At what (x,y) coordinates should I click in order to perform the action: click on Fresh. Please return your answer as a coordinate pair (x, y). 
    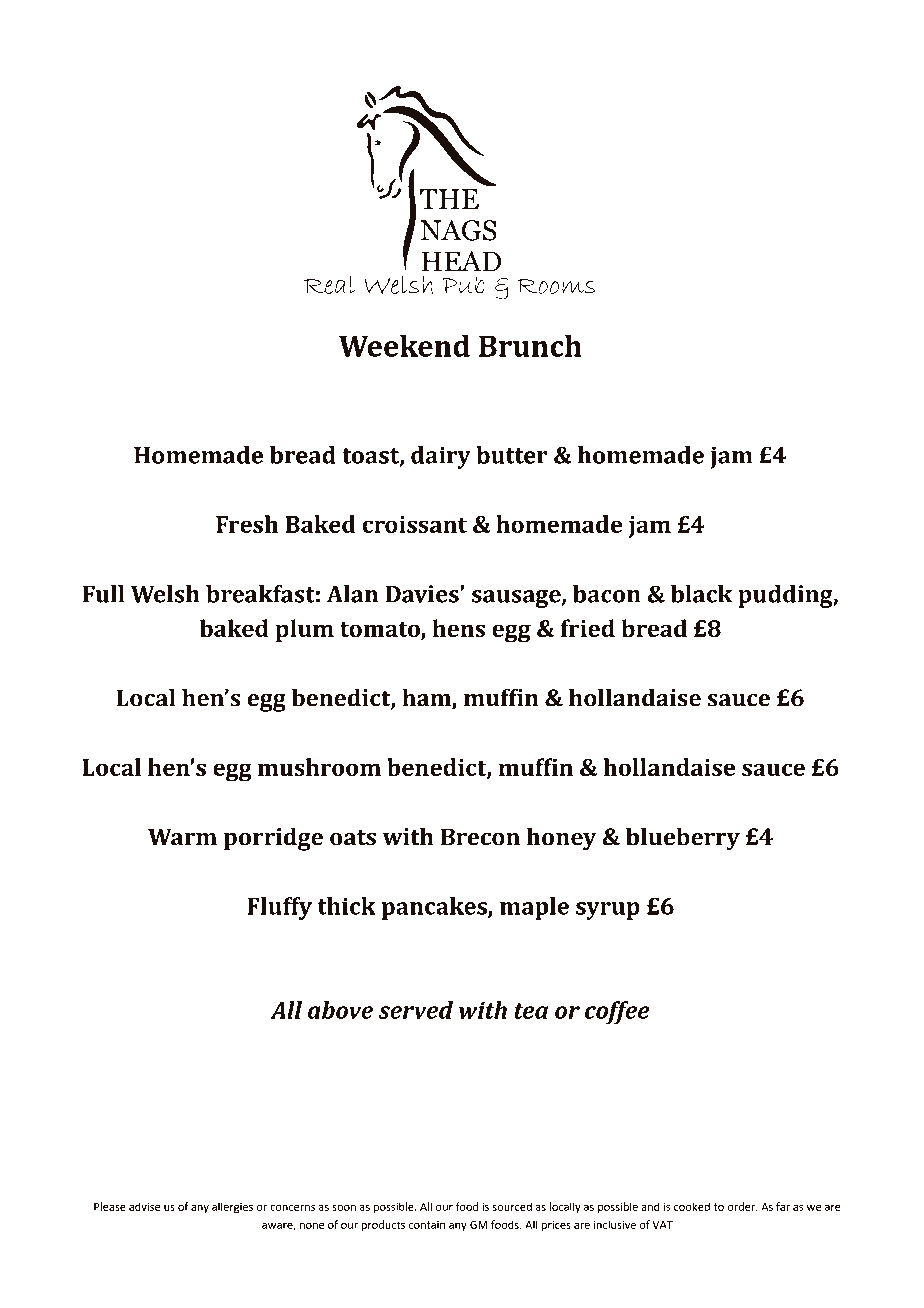
    Looking at the image, I should click on (247, 524).
